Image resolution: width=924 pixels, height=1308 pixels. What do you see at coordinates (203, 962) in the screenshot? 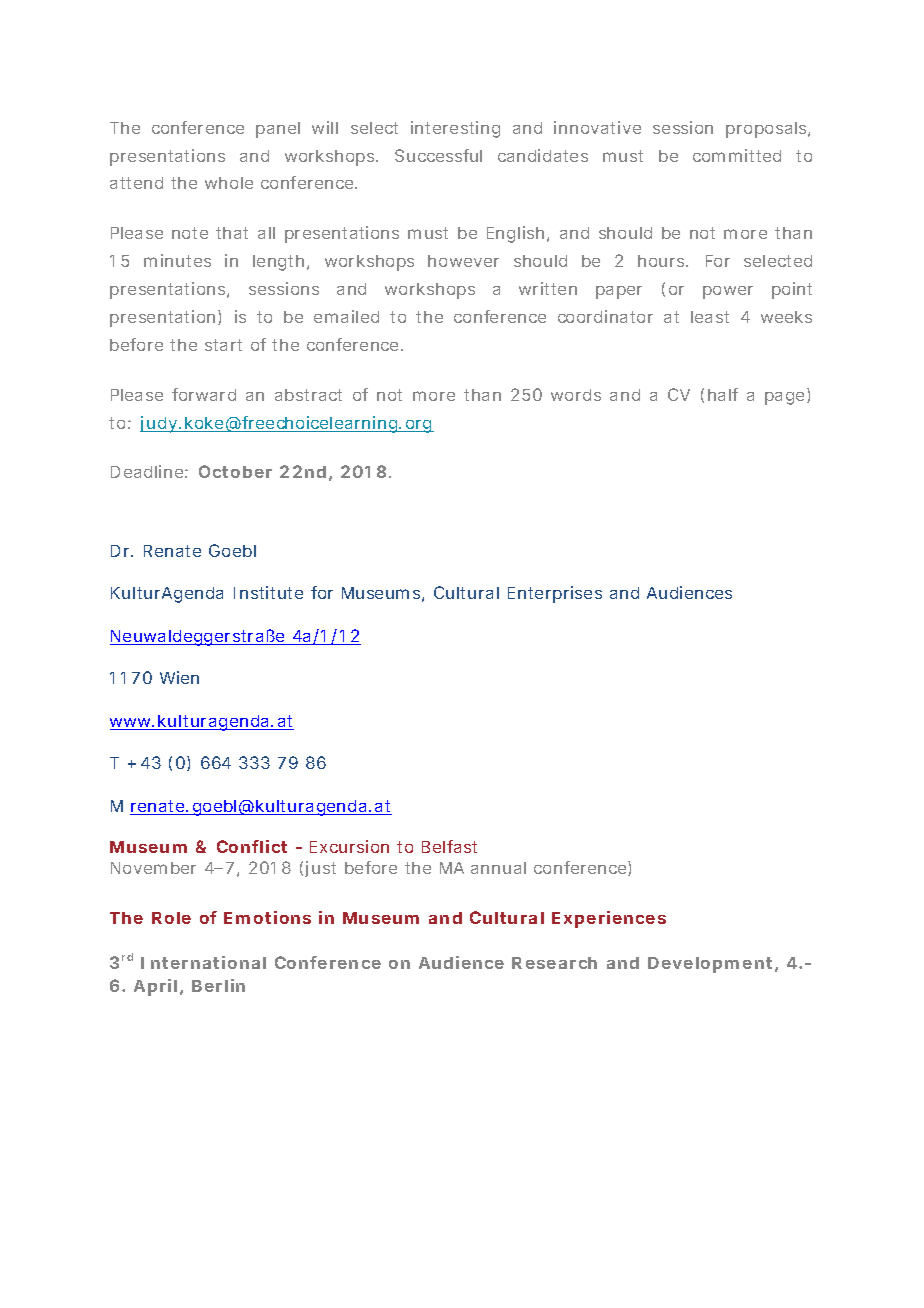
I see `International` at bounding box center [203, 962].
